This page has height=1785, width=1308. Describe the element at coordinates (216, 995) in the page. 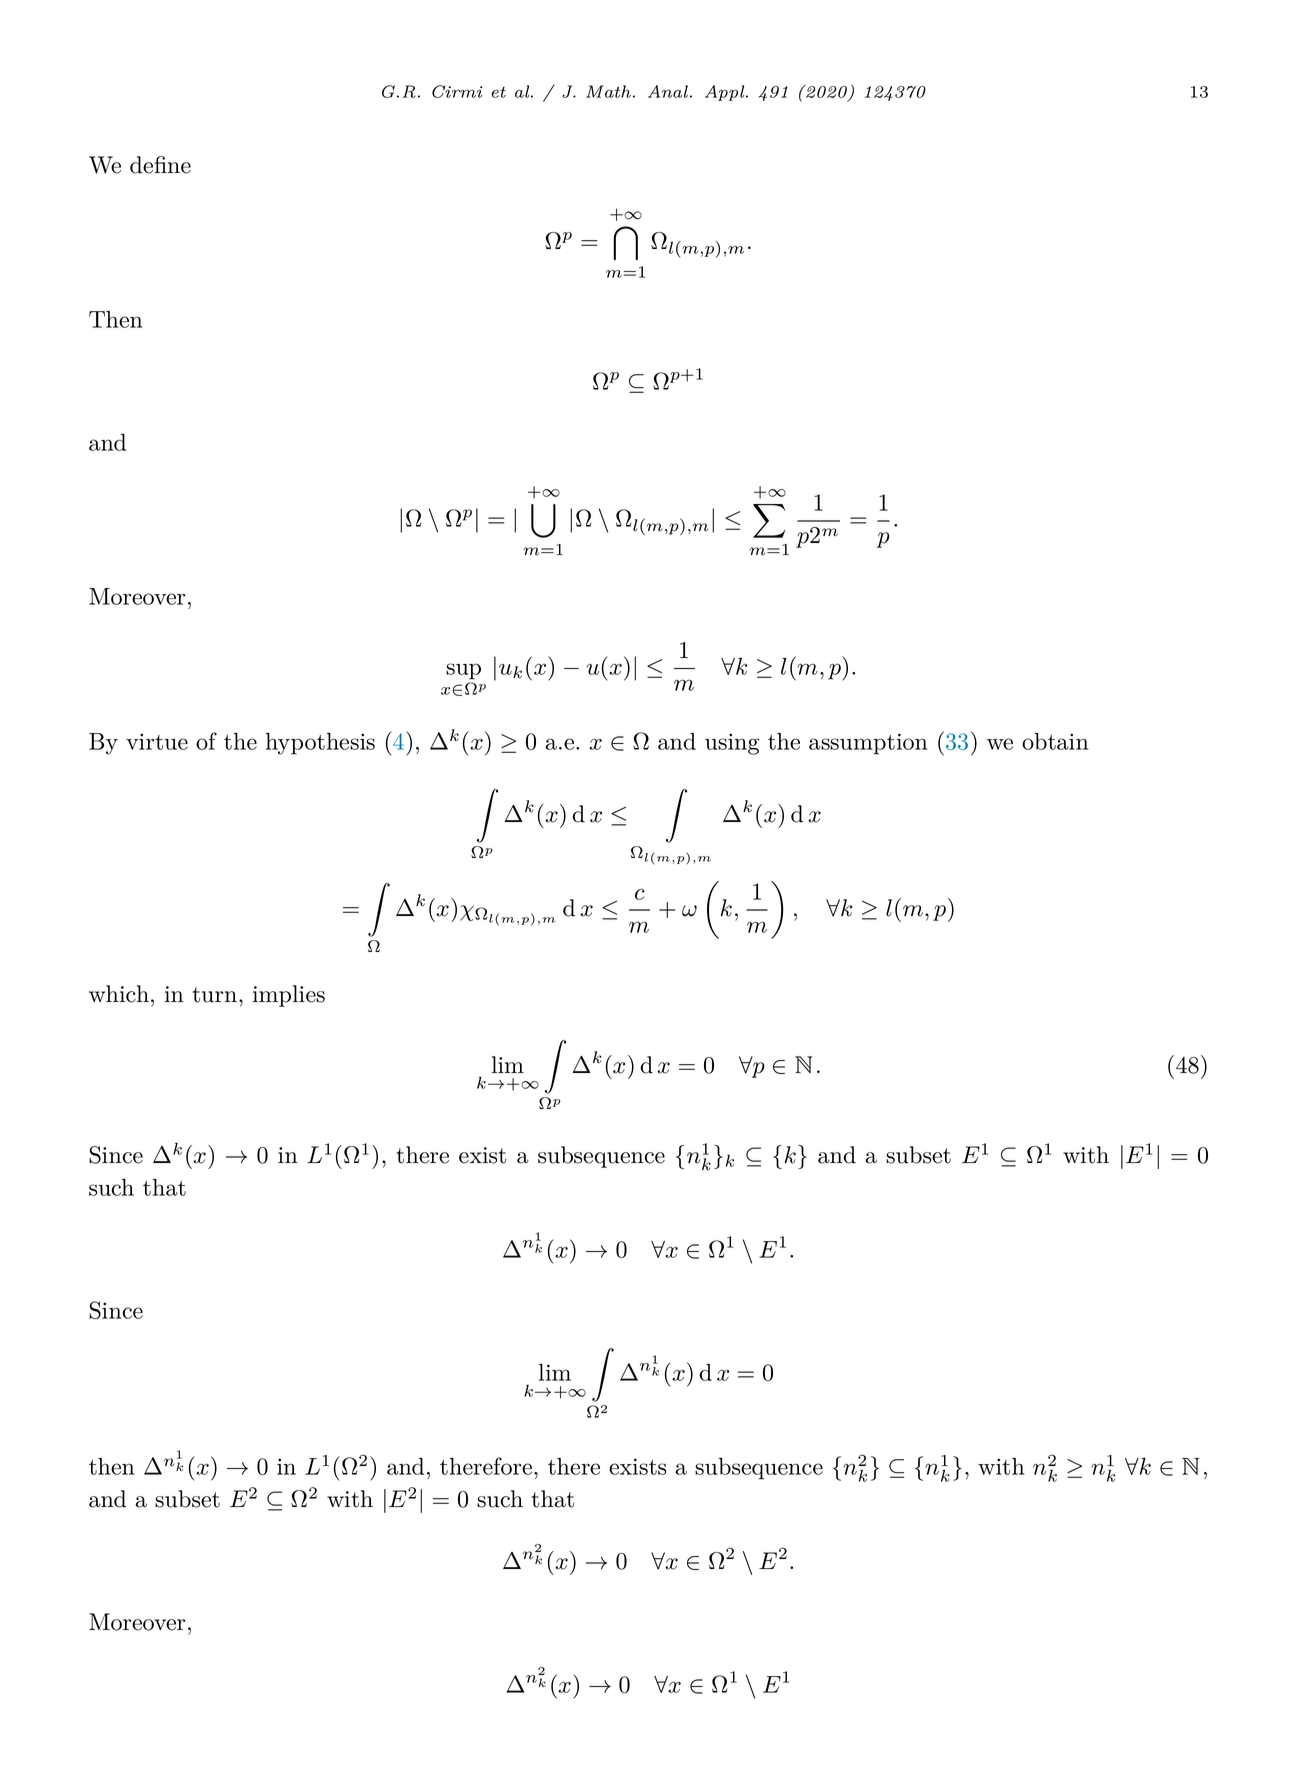

I see `turn` at that location.
